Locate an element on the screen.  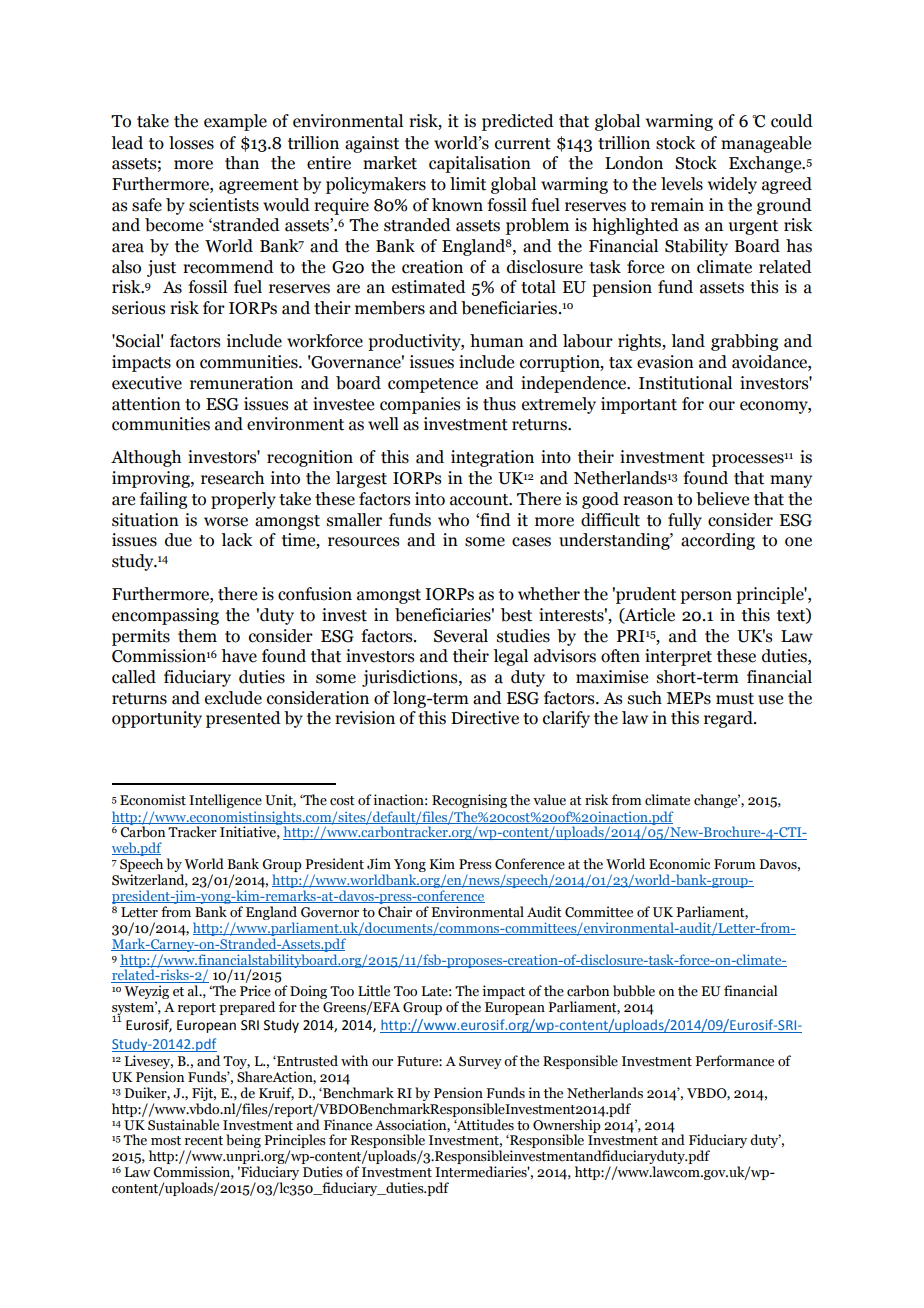
believe is located at coordinates (722, 499).
